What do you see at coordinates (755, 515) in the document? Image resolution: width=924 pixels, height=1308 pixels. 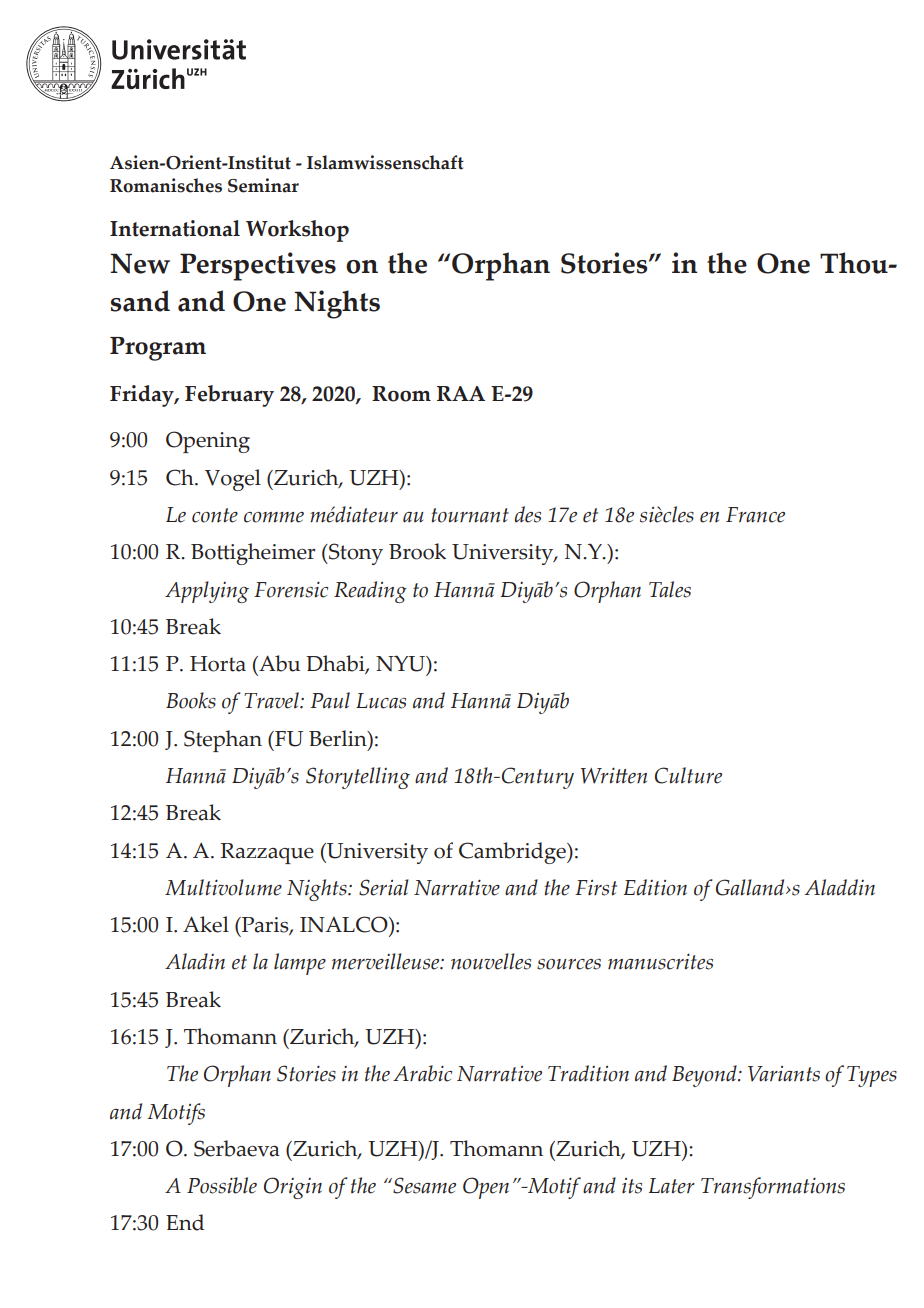 I see `France` at bounding box center [755, 515].
